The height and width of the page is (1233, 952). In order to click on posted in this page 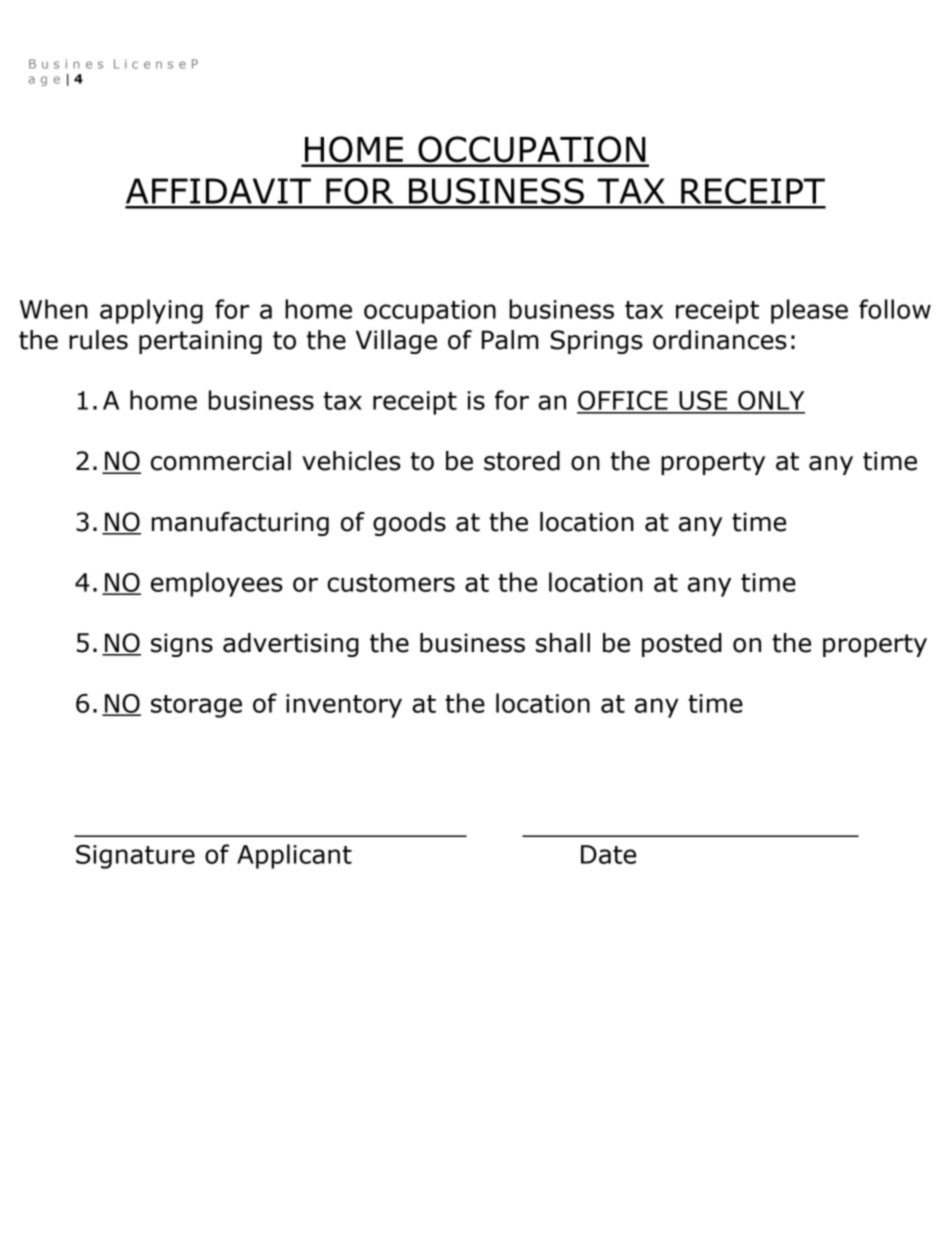, I will do `click(682, 645)`.
